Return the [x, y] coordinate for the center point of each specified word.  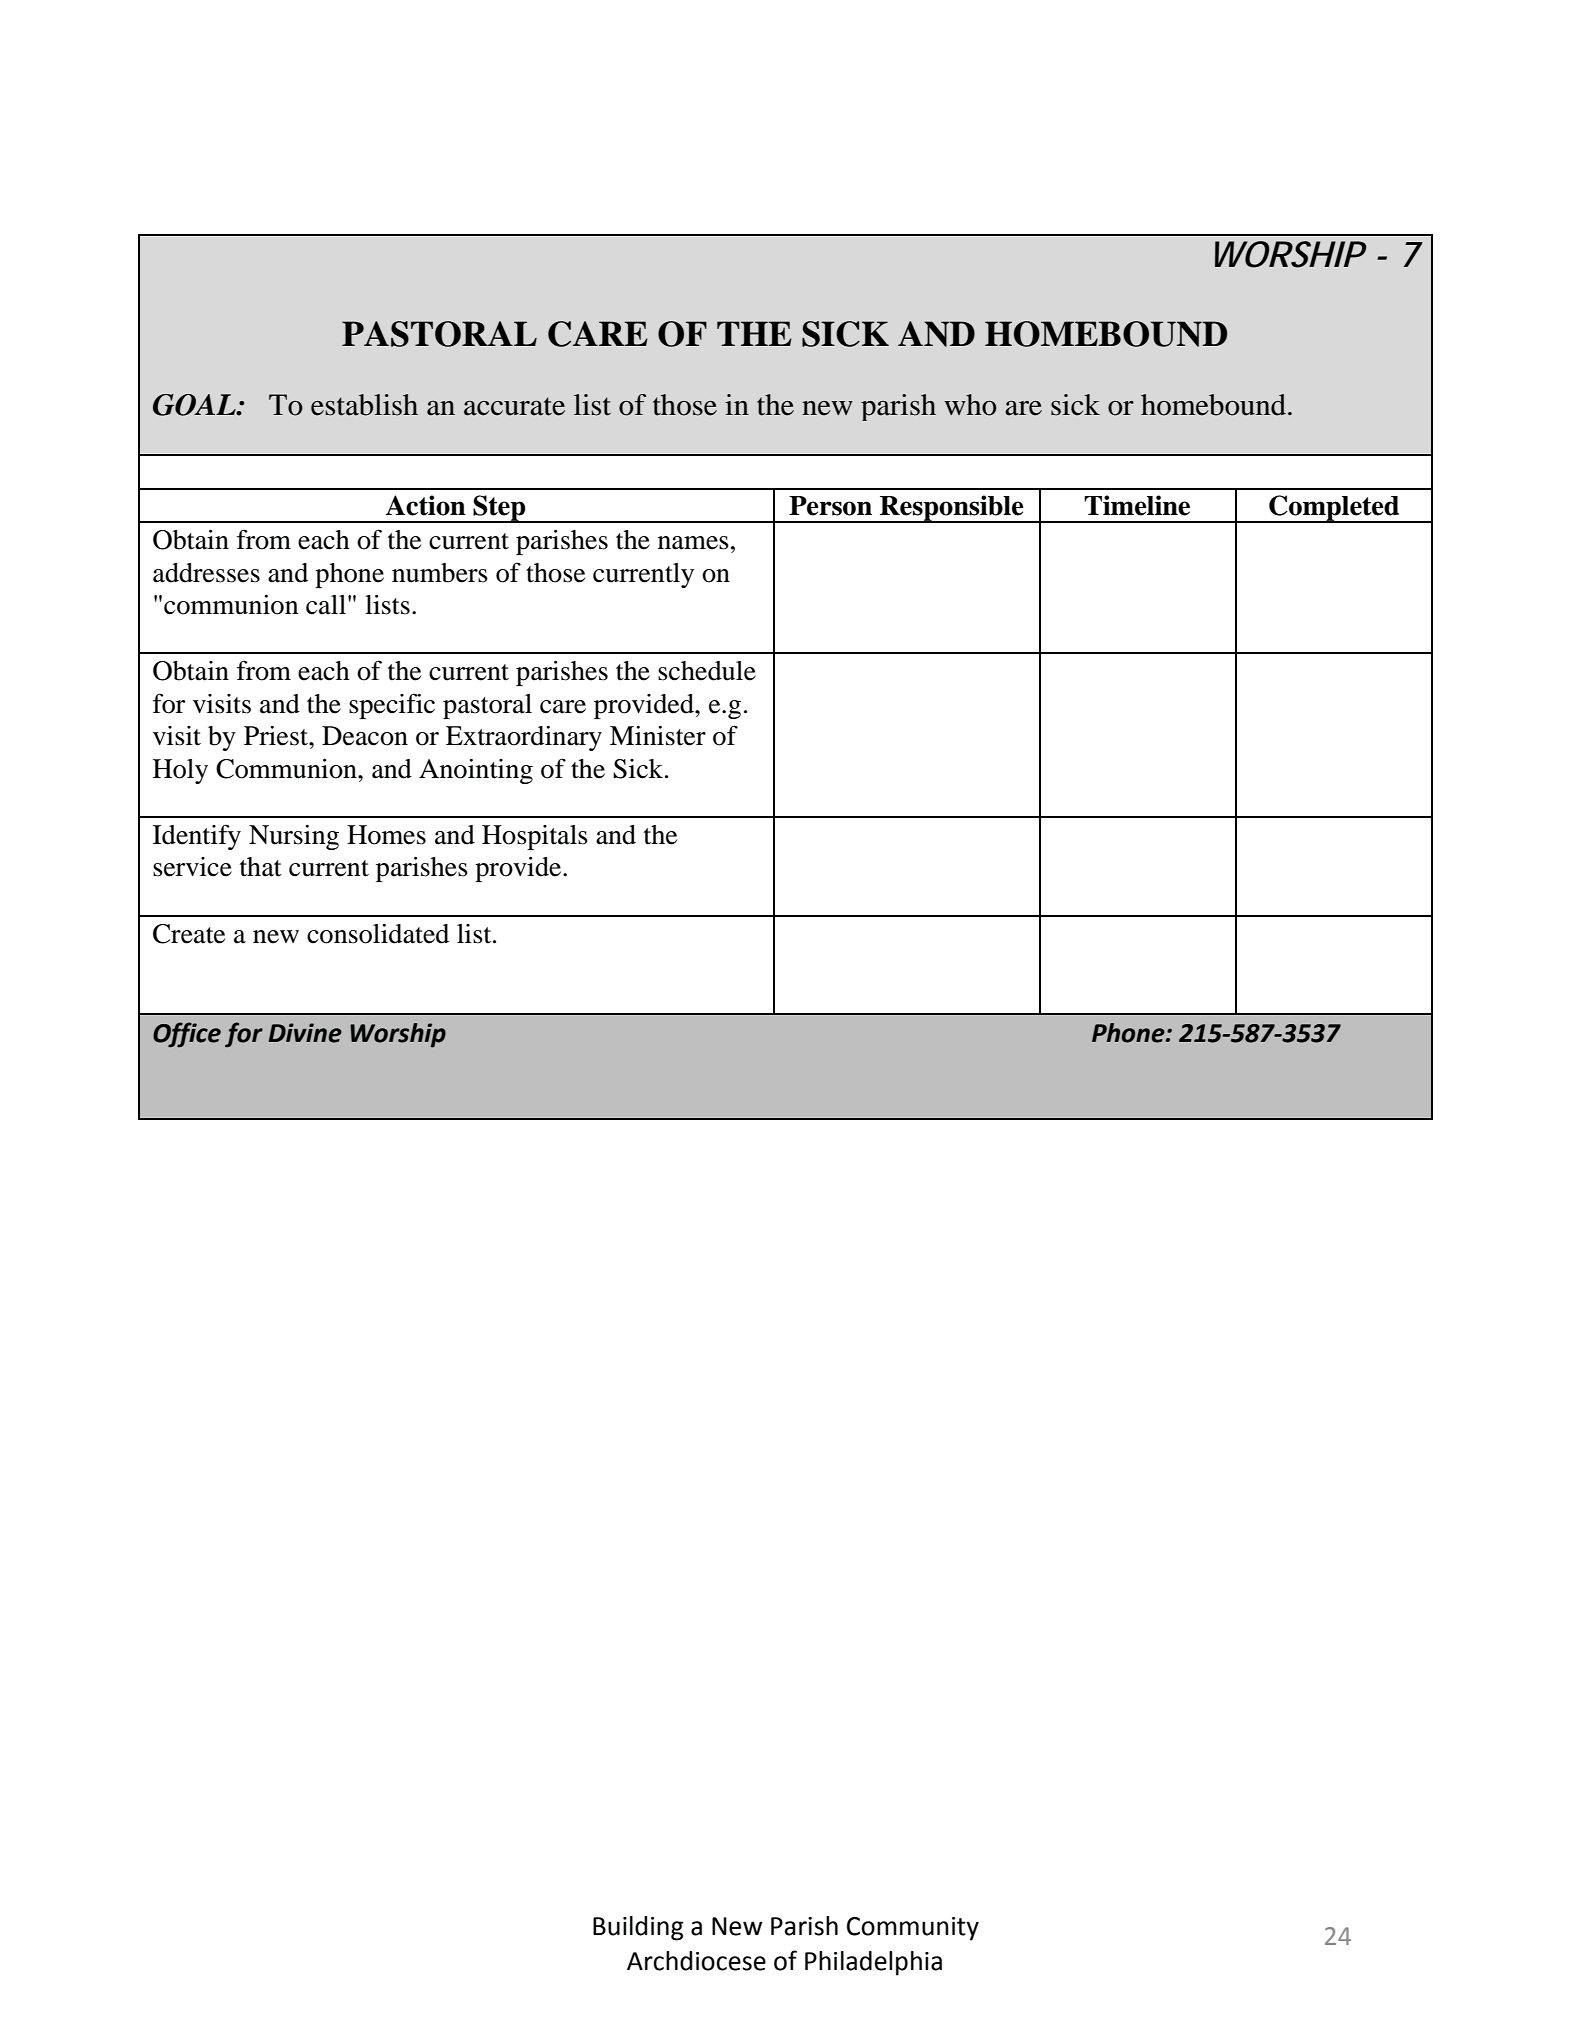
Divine [305, 1033]
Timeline [1137, 505]
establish [364, 405]
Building [638, 1928]
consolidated [378, 934]
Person [830, 506]
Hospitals [535, 837]
